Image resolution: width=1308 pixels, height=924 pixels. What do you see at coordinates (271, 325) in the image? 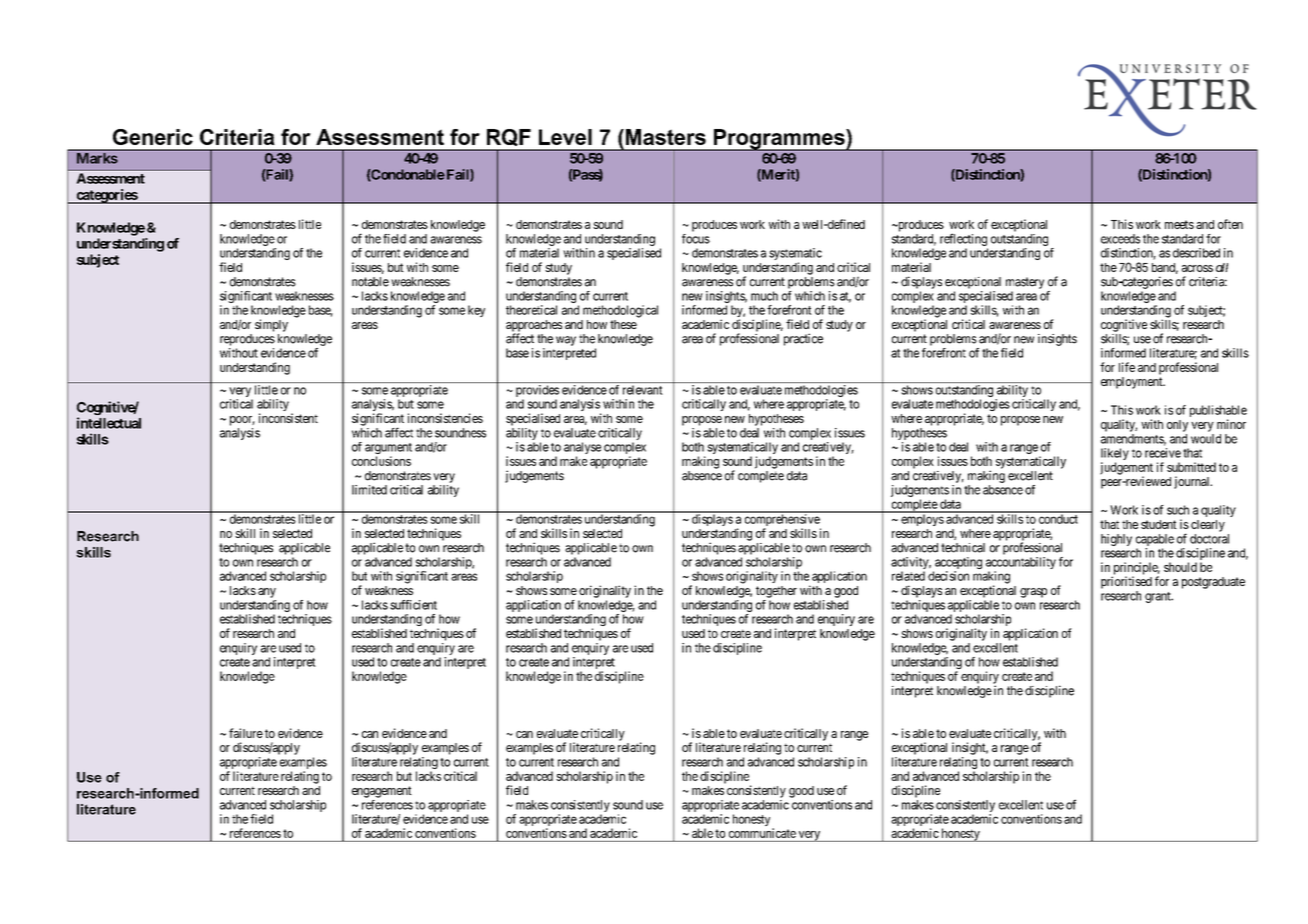
I see `simply` at bounding box center [271, 325].
